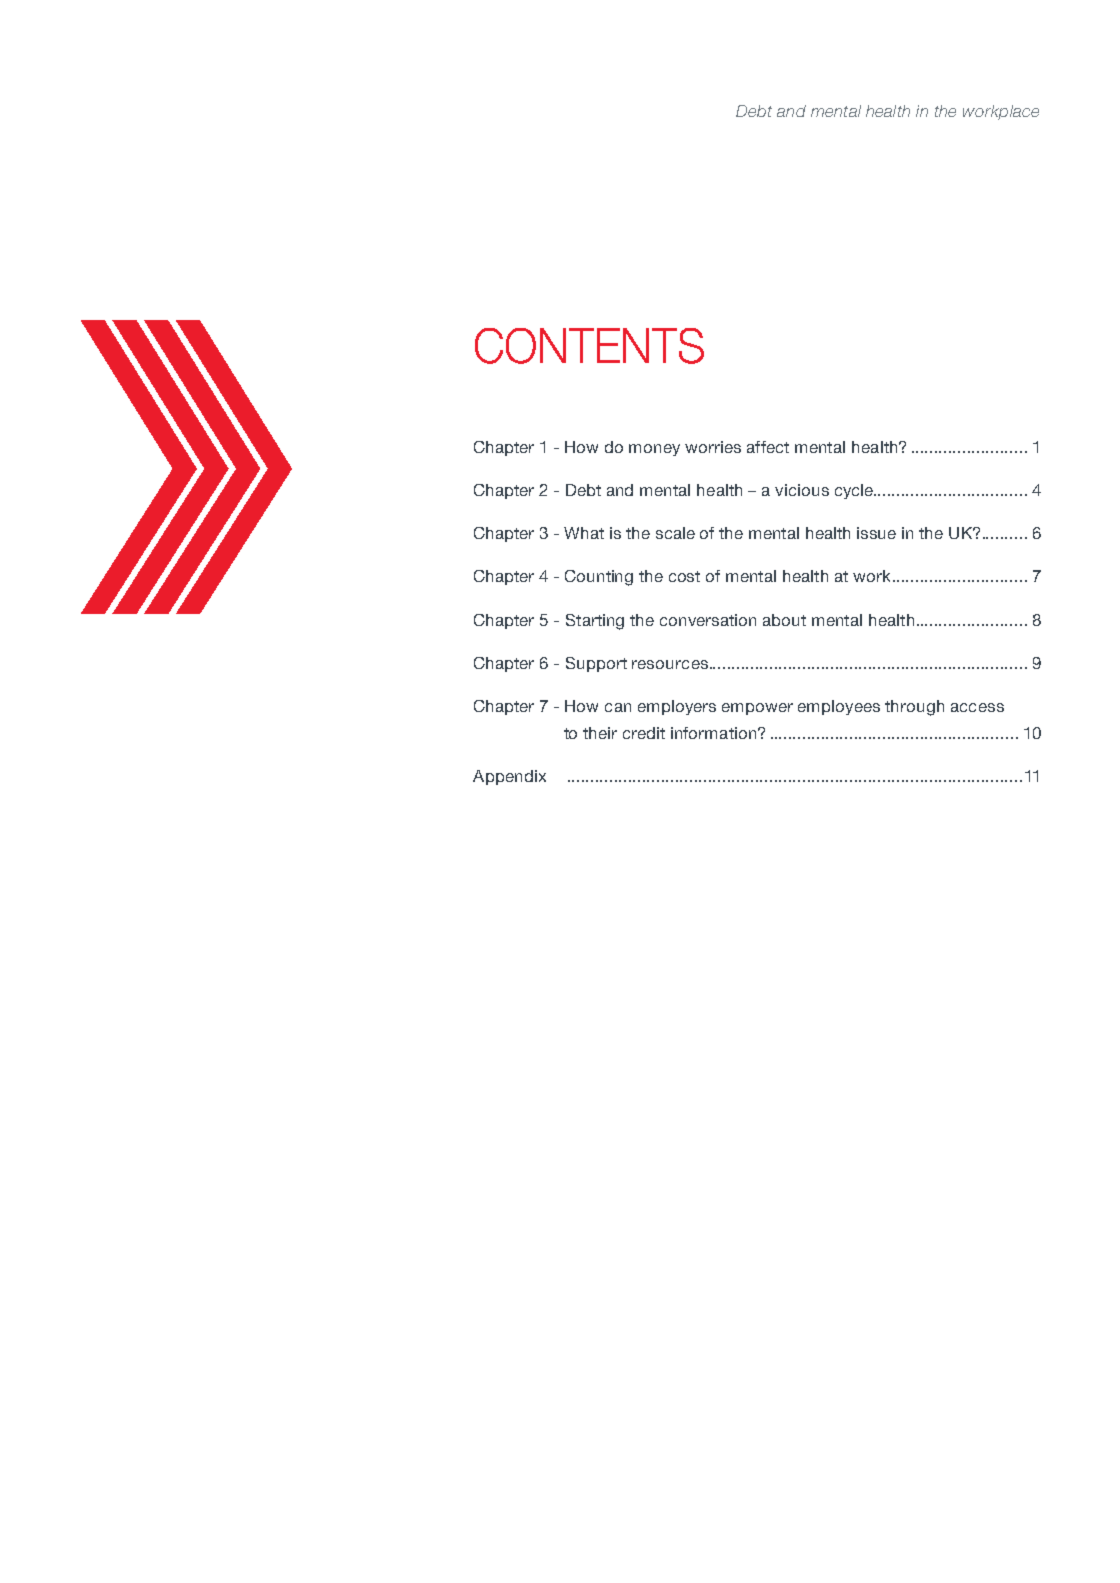 This screenshot has height=1583, width=1120. Describe the element at coordinates (589, 346) in the screenshot. I see `CONTENTS` at that location.
